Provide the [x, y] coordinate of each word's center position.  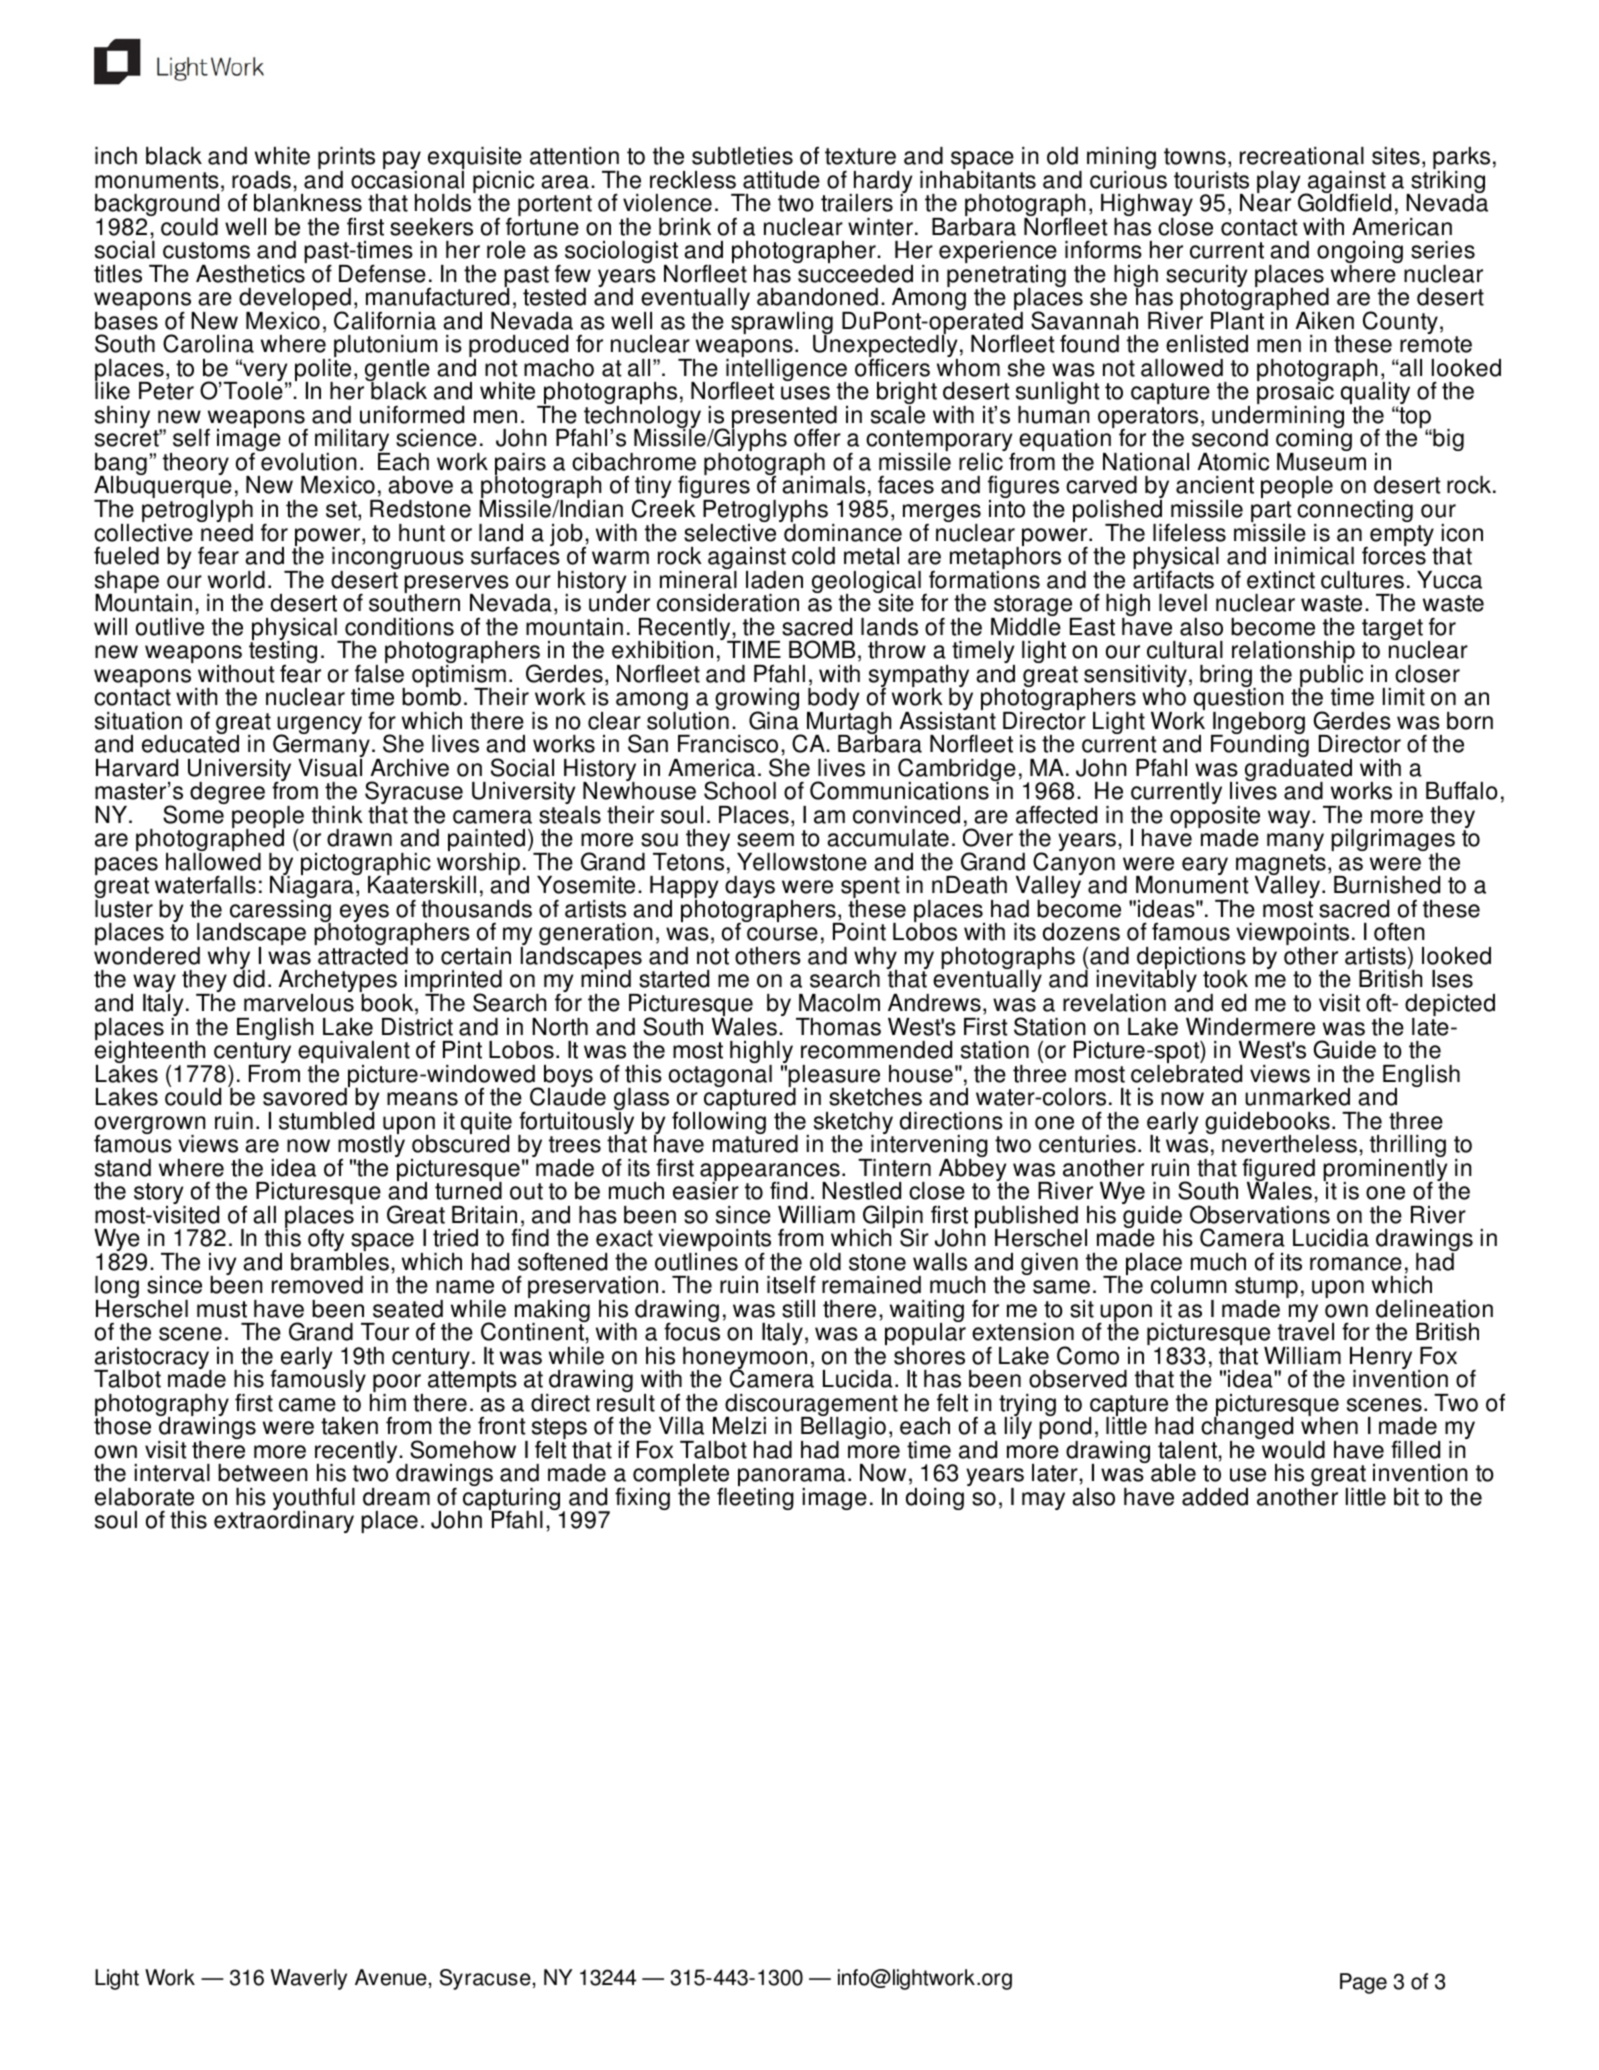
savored [306, 1096]
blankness [308, 203]
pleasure [834, 1077]
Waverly [309, 1979]
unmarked [1297, 1097]
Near [1267, 202]
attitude [781, 180]
